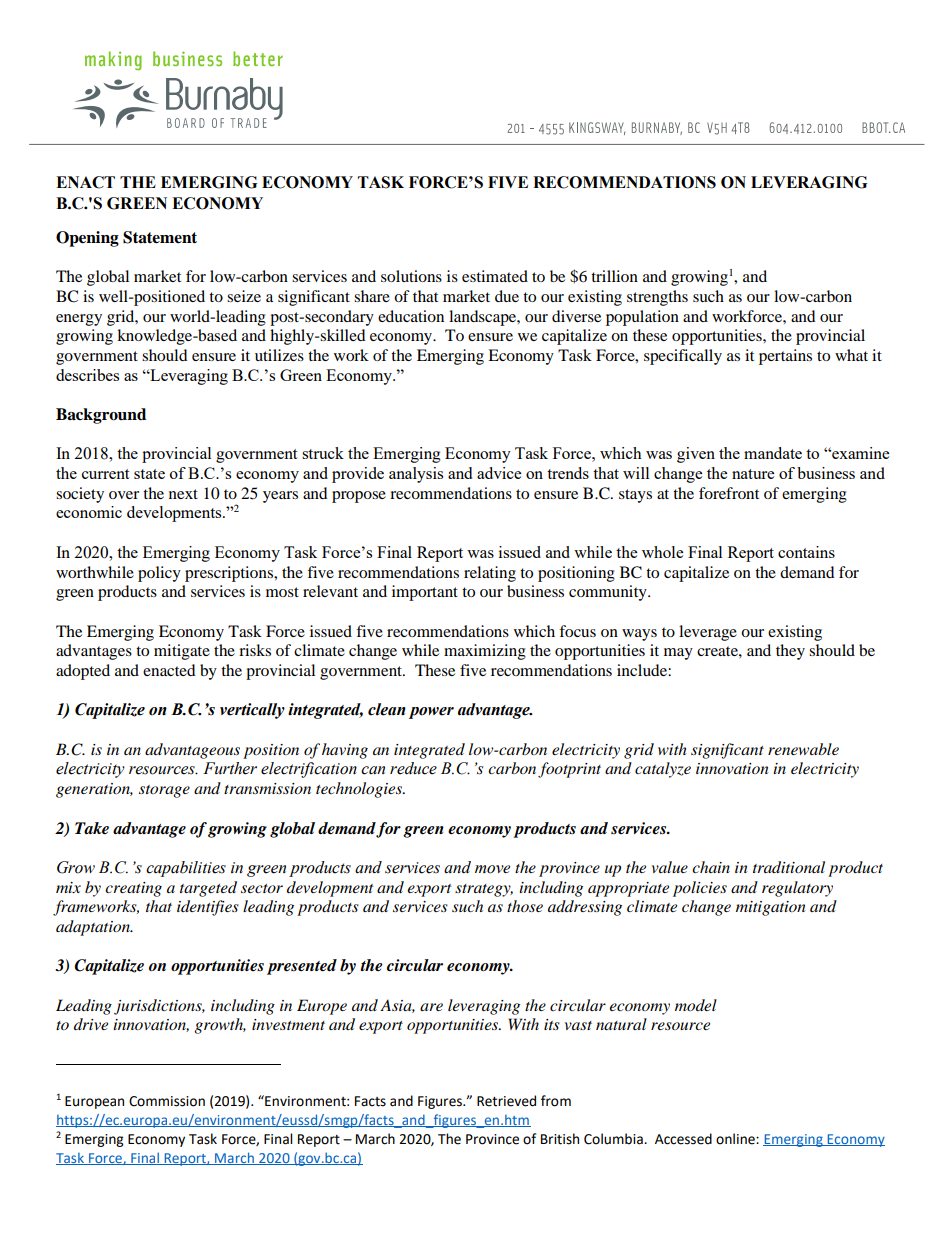 The width and height of the document is (952, 1233). What do you see at coordinates (490, 574) in the document?
I see `relating` at bounding box center [490, 574].
